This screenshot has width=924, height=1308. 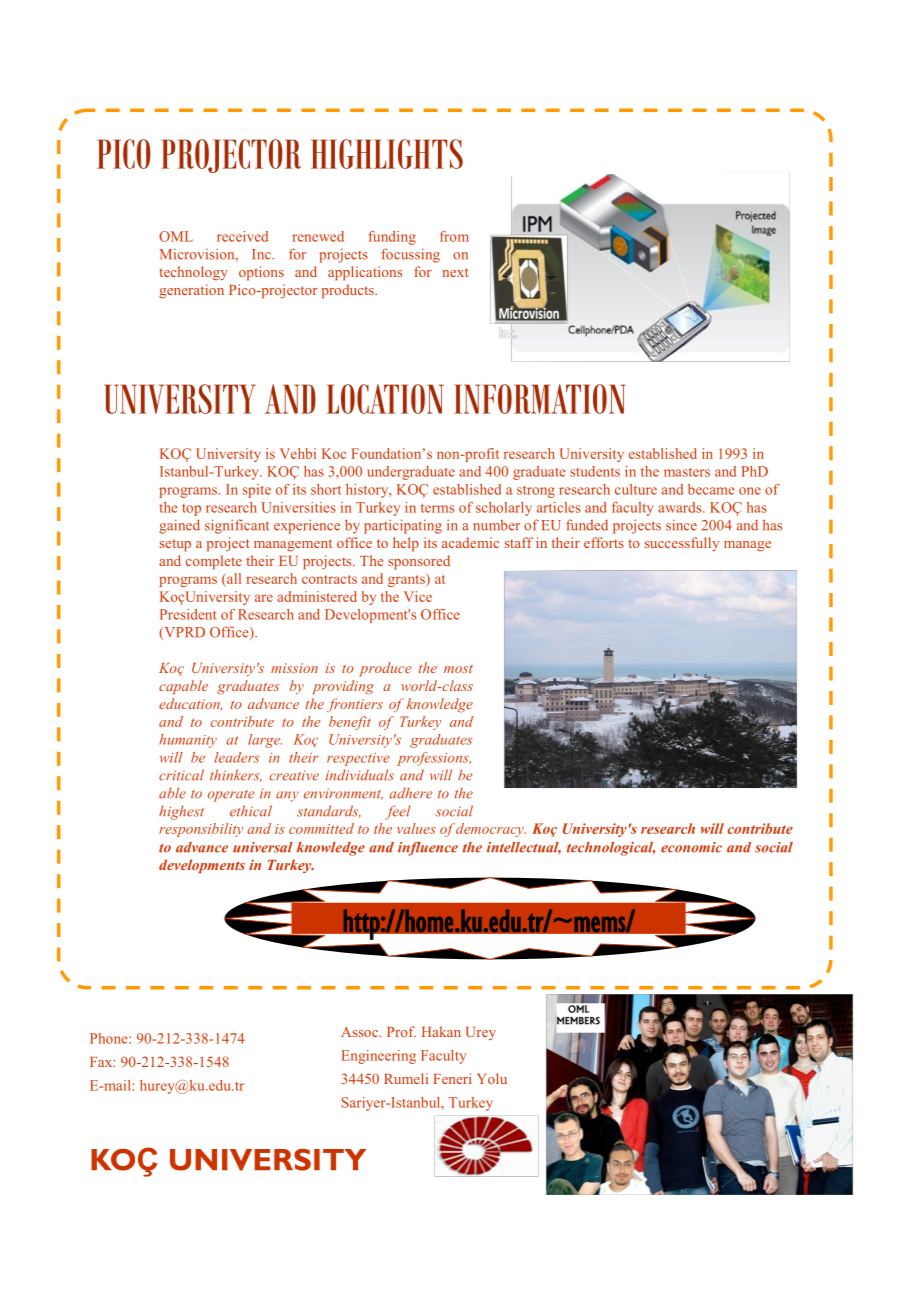 What do you see at coordinates (441, 1031) in the screenshot?
I see `Hakan` at bounding box center [441, 1031].
